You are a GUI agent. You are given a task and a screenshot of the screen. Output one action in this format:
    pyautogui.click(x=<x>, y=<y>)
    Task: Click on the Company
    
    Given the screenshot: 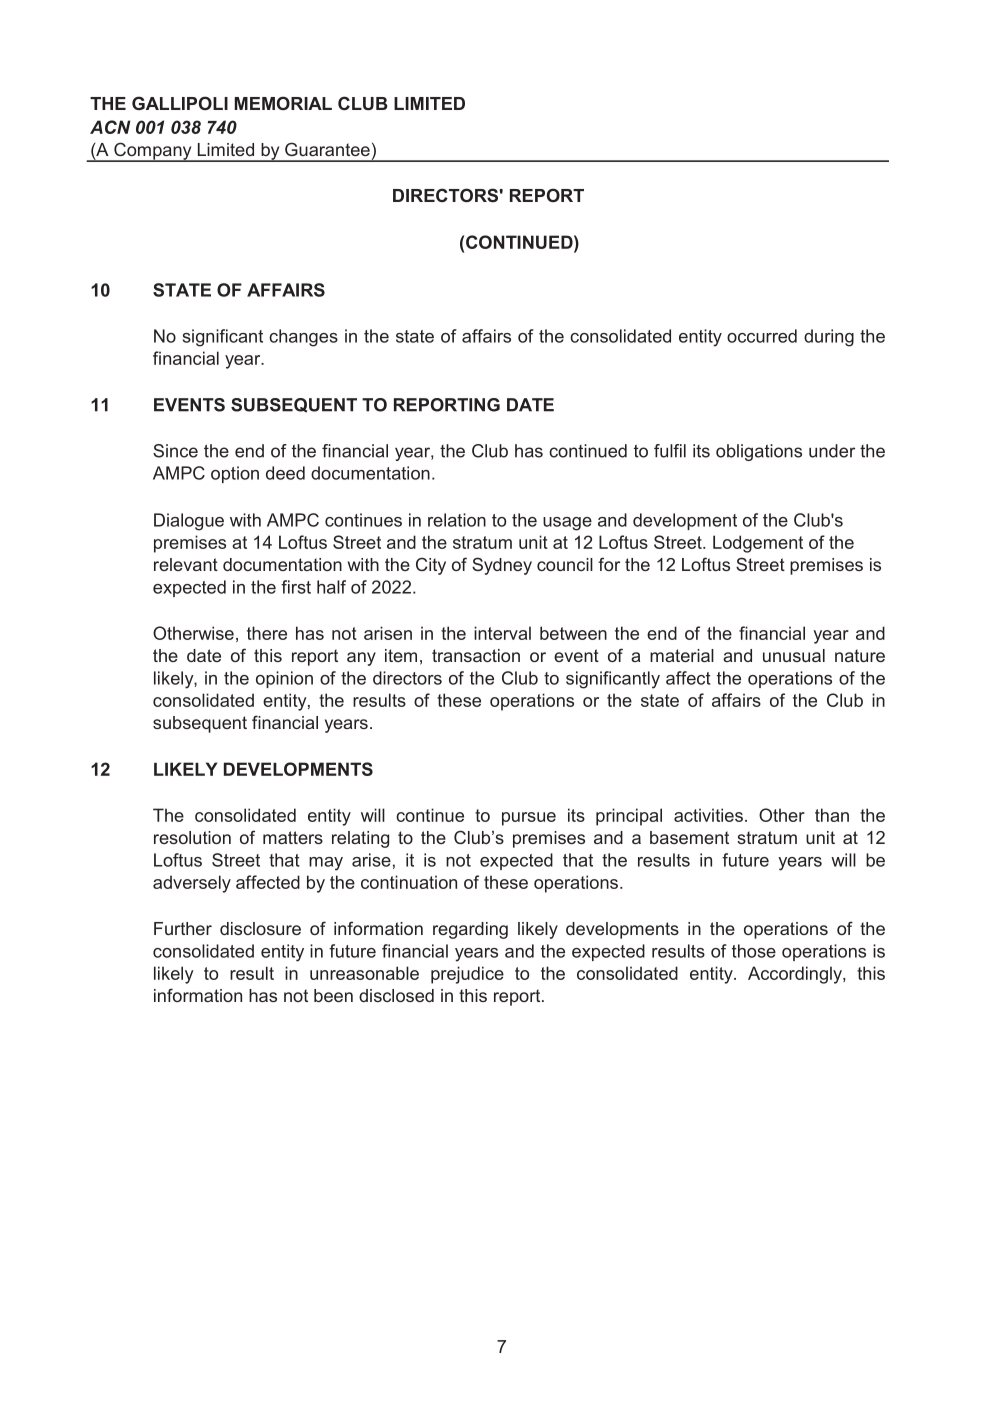 What is the action you would take?
    pyautogui.click(x=153, y=152)
